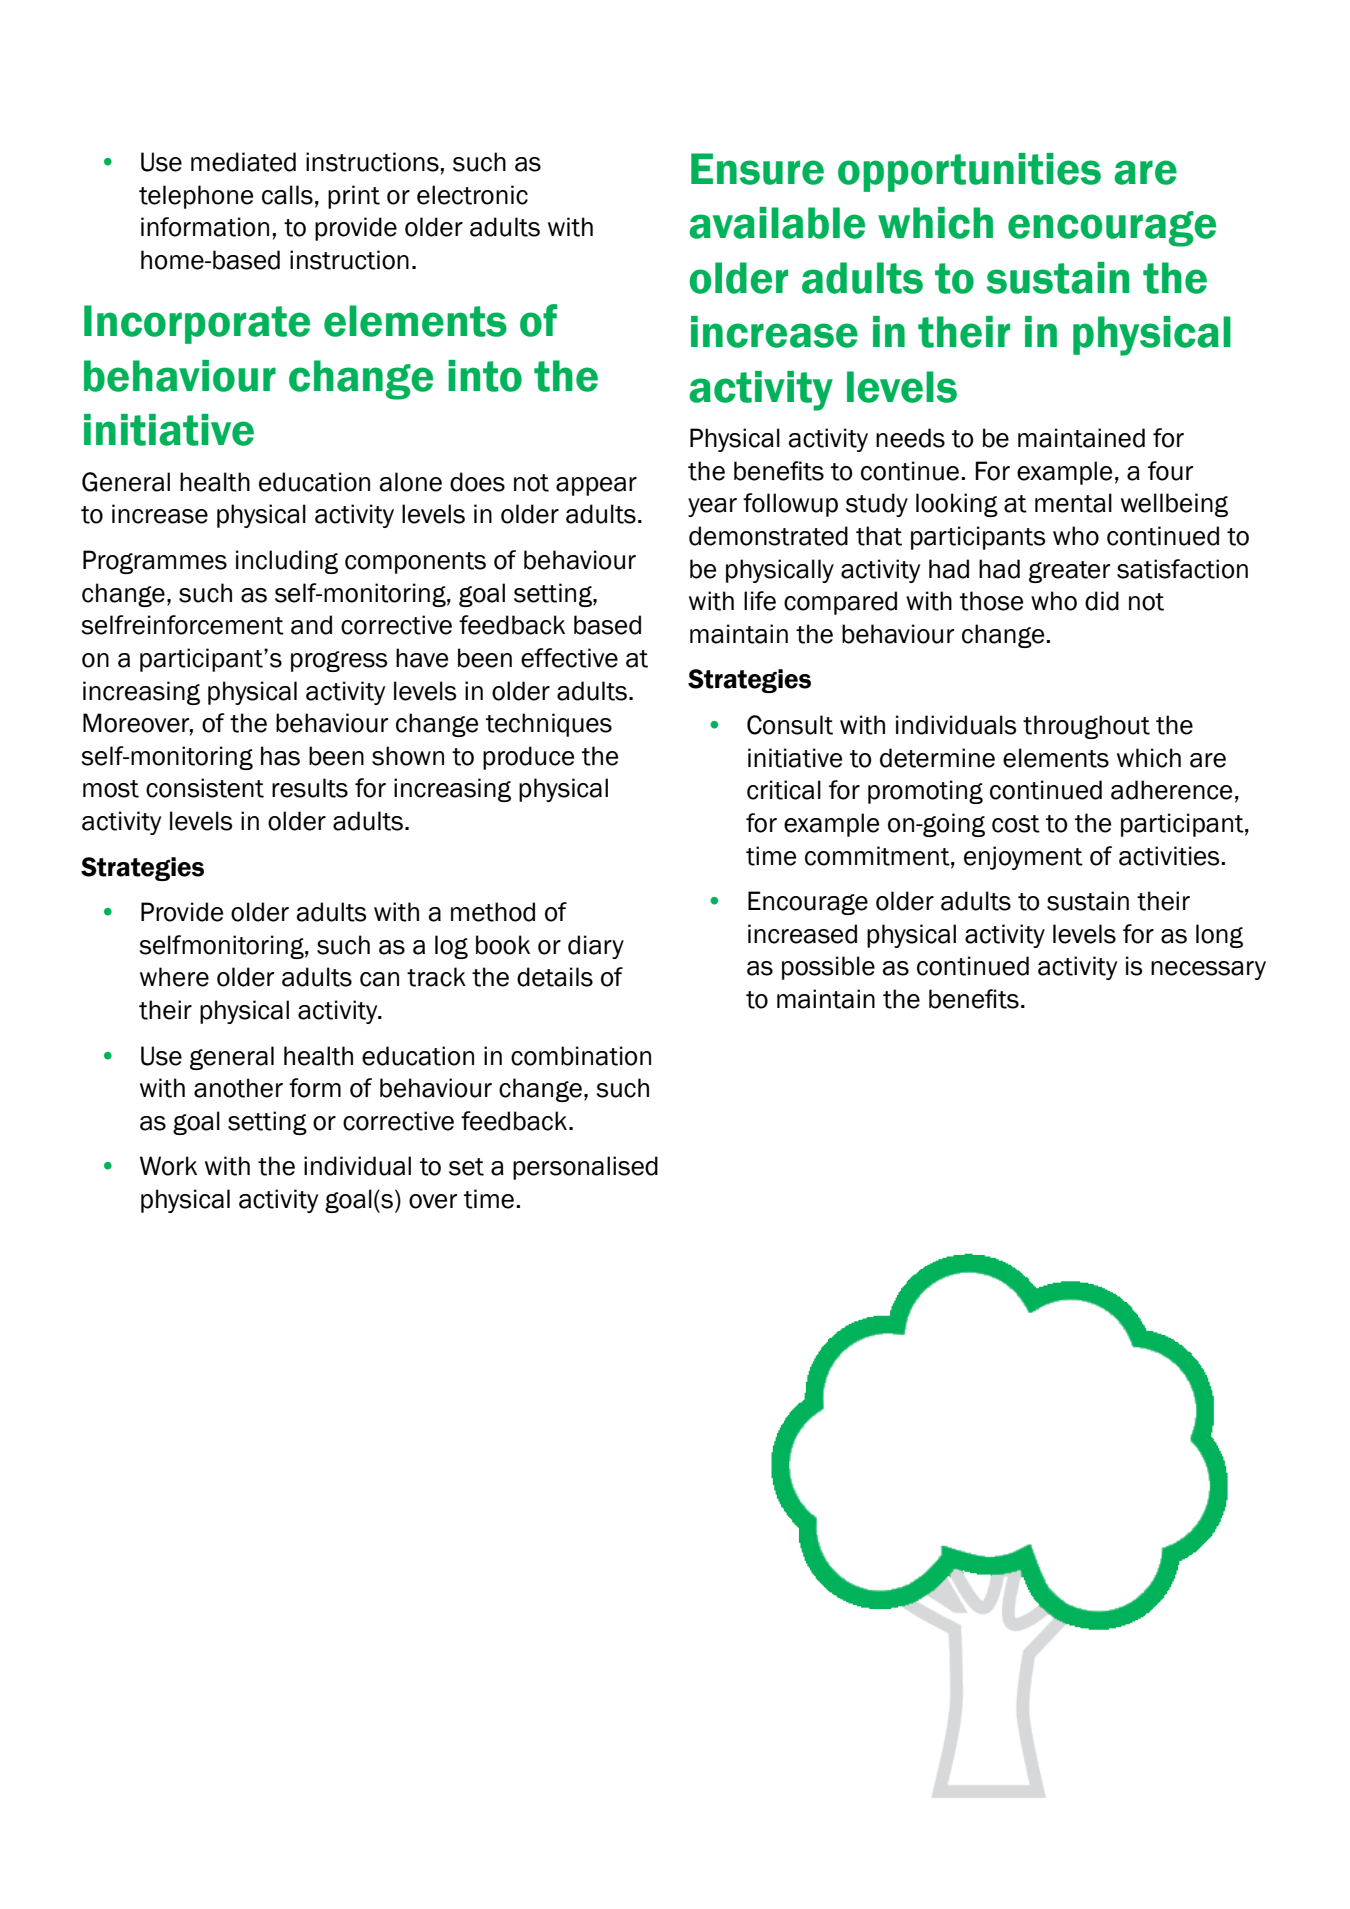 Image resolution: width=1350 pixels, height=1909 pixels. Describe the element at coordinates (168, 1166) in the screenshot. I see `Work` at that location.
